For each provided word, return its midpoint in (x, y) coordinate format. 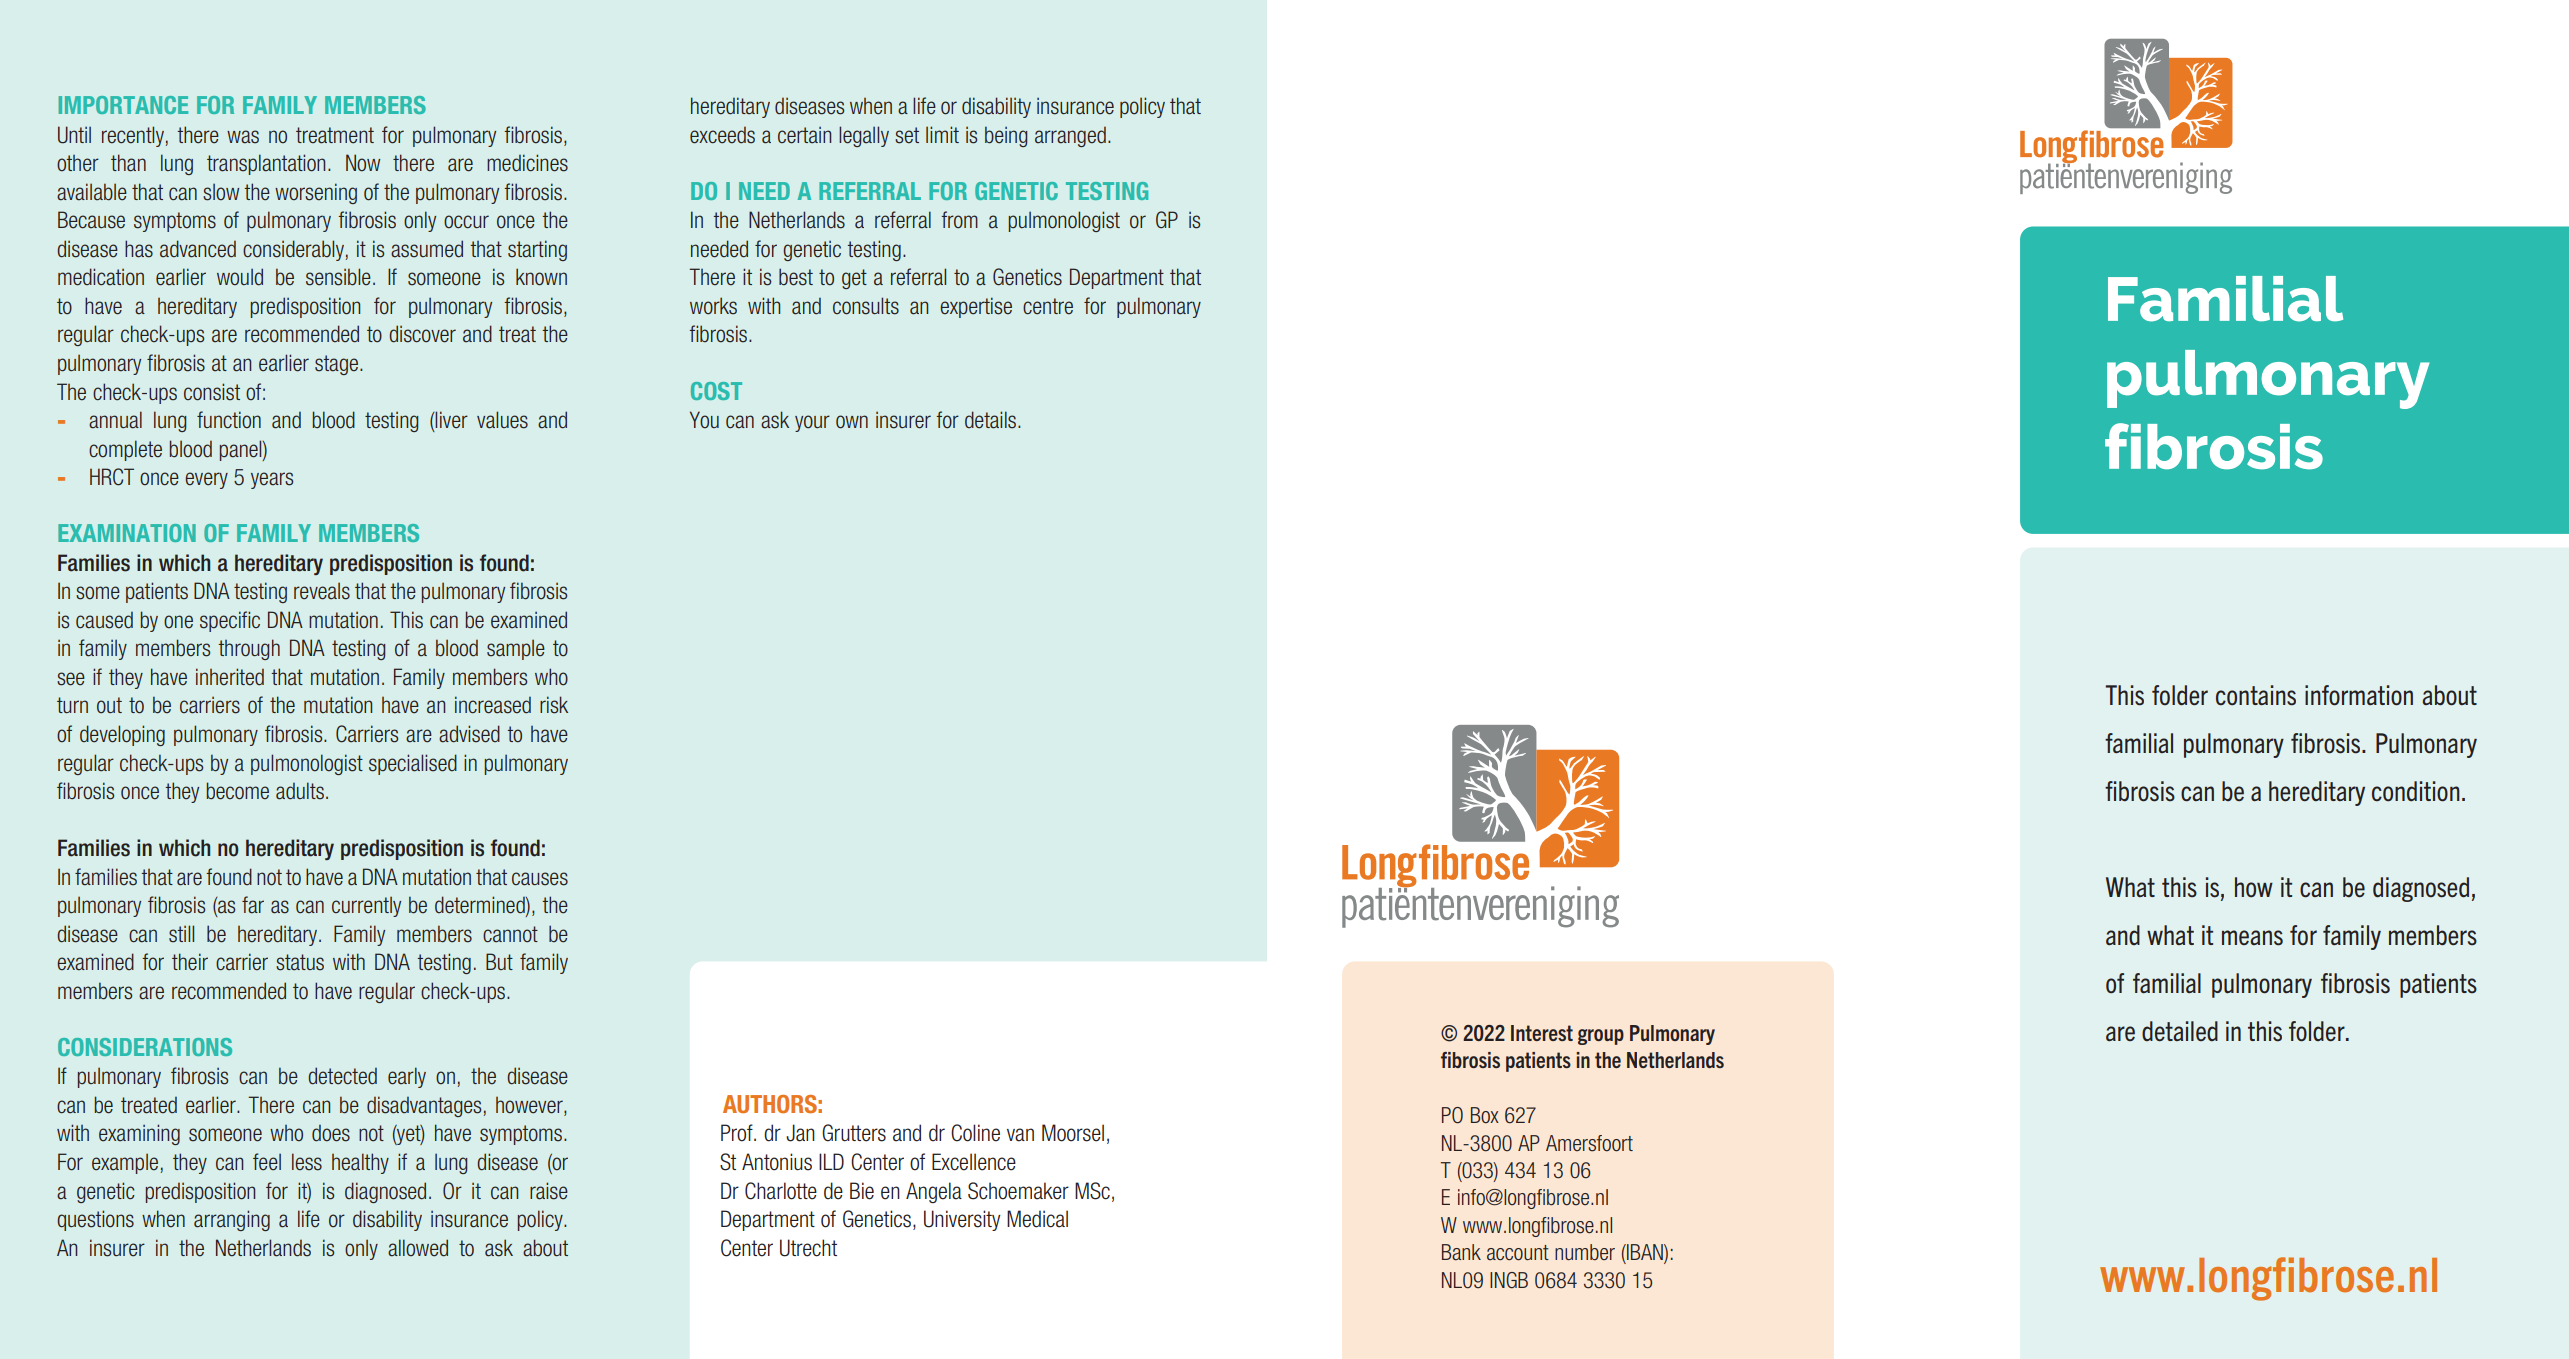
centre (1048, 306)
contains (2256, 695)
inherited (230, 677)
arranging (232, 1220)
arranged (1070, 136)
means (2252, 938)
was (243, 137)
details (992, 420)
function (229, 420)
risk (554, 705)
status (300, 962)
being (1006, 136)
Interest (1542, 1033)
